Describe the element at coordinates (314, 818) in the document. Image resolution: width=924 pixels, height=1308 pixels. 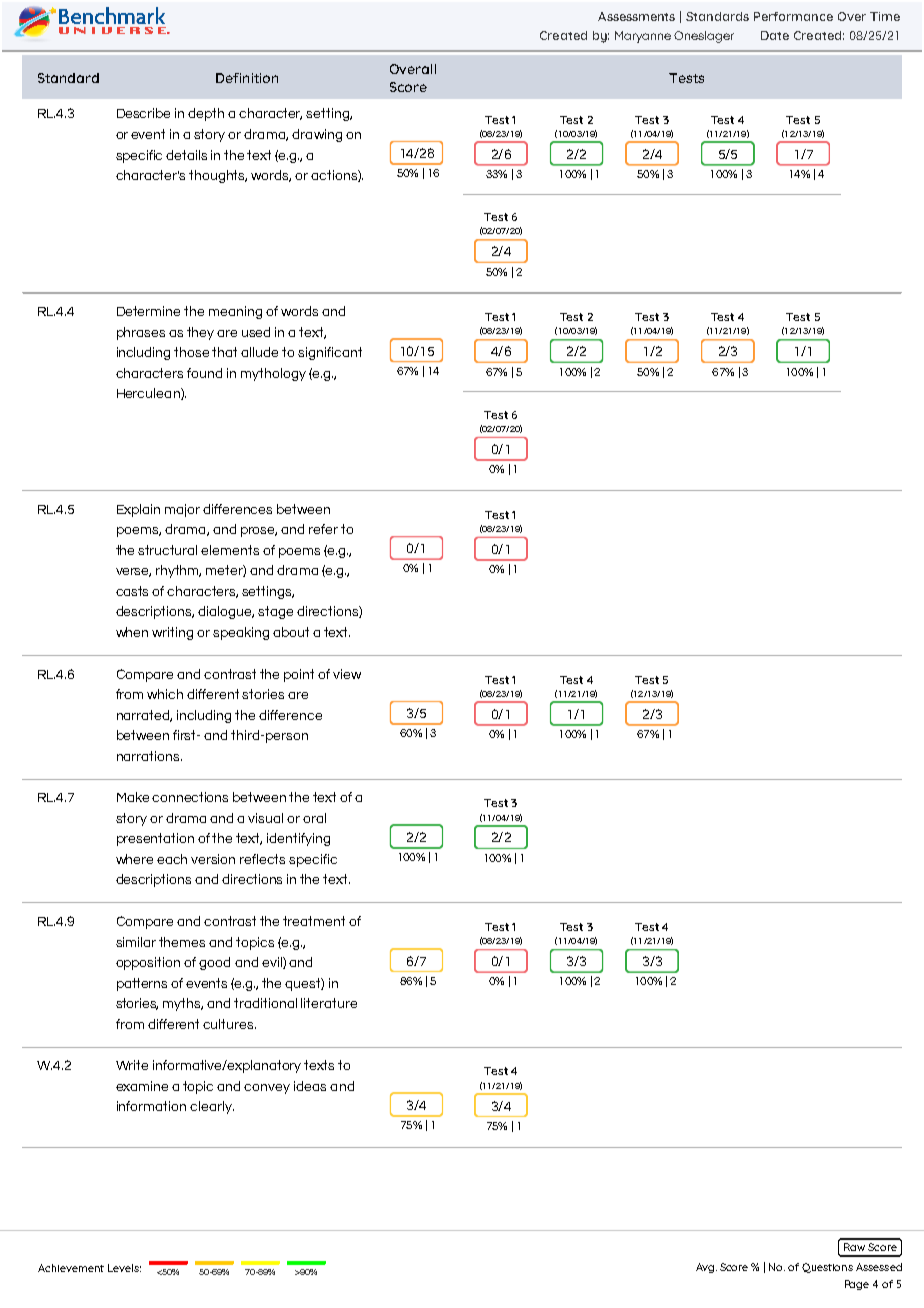
I see `oral` at that location.
